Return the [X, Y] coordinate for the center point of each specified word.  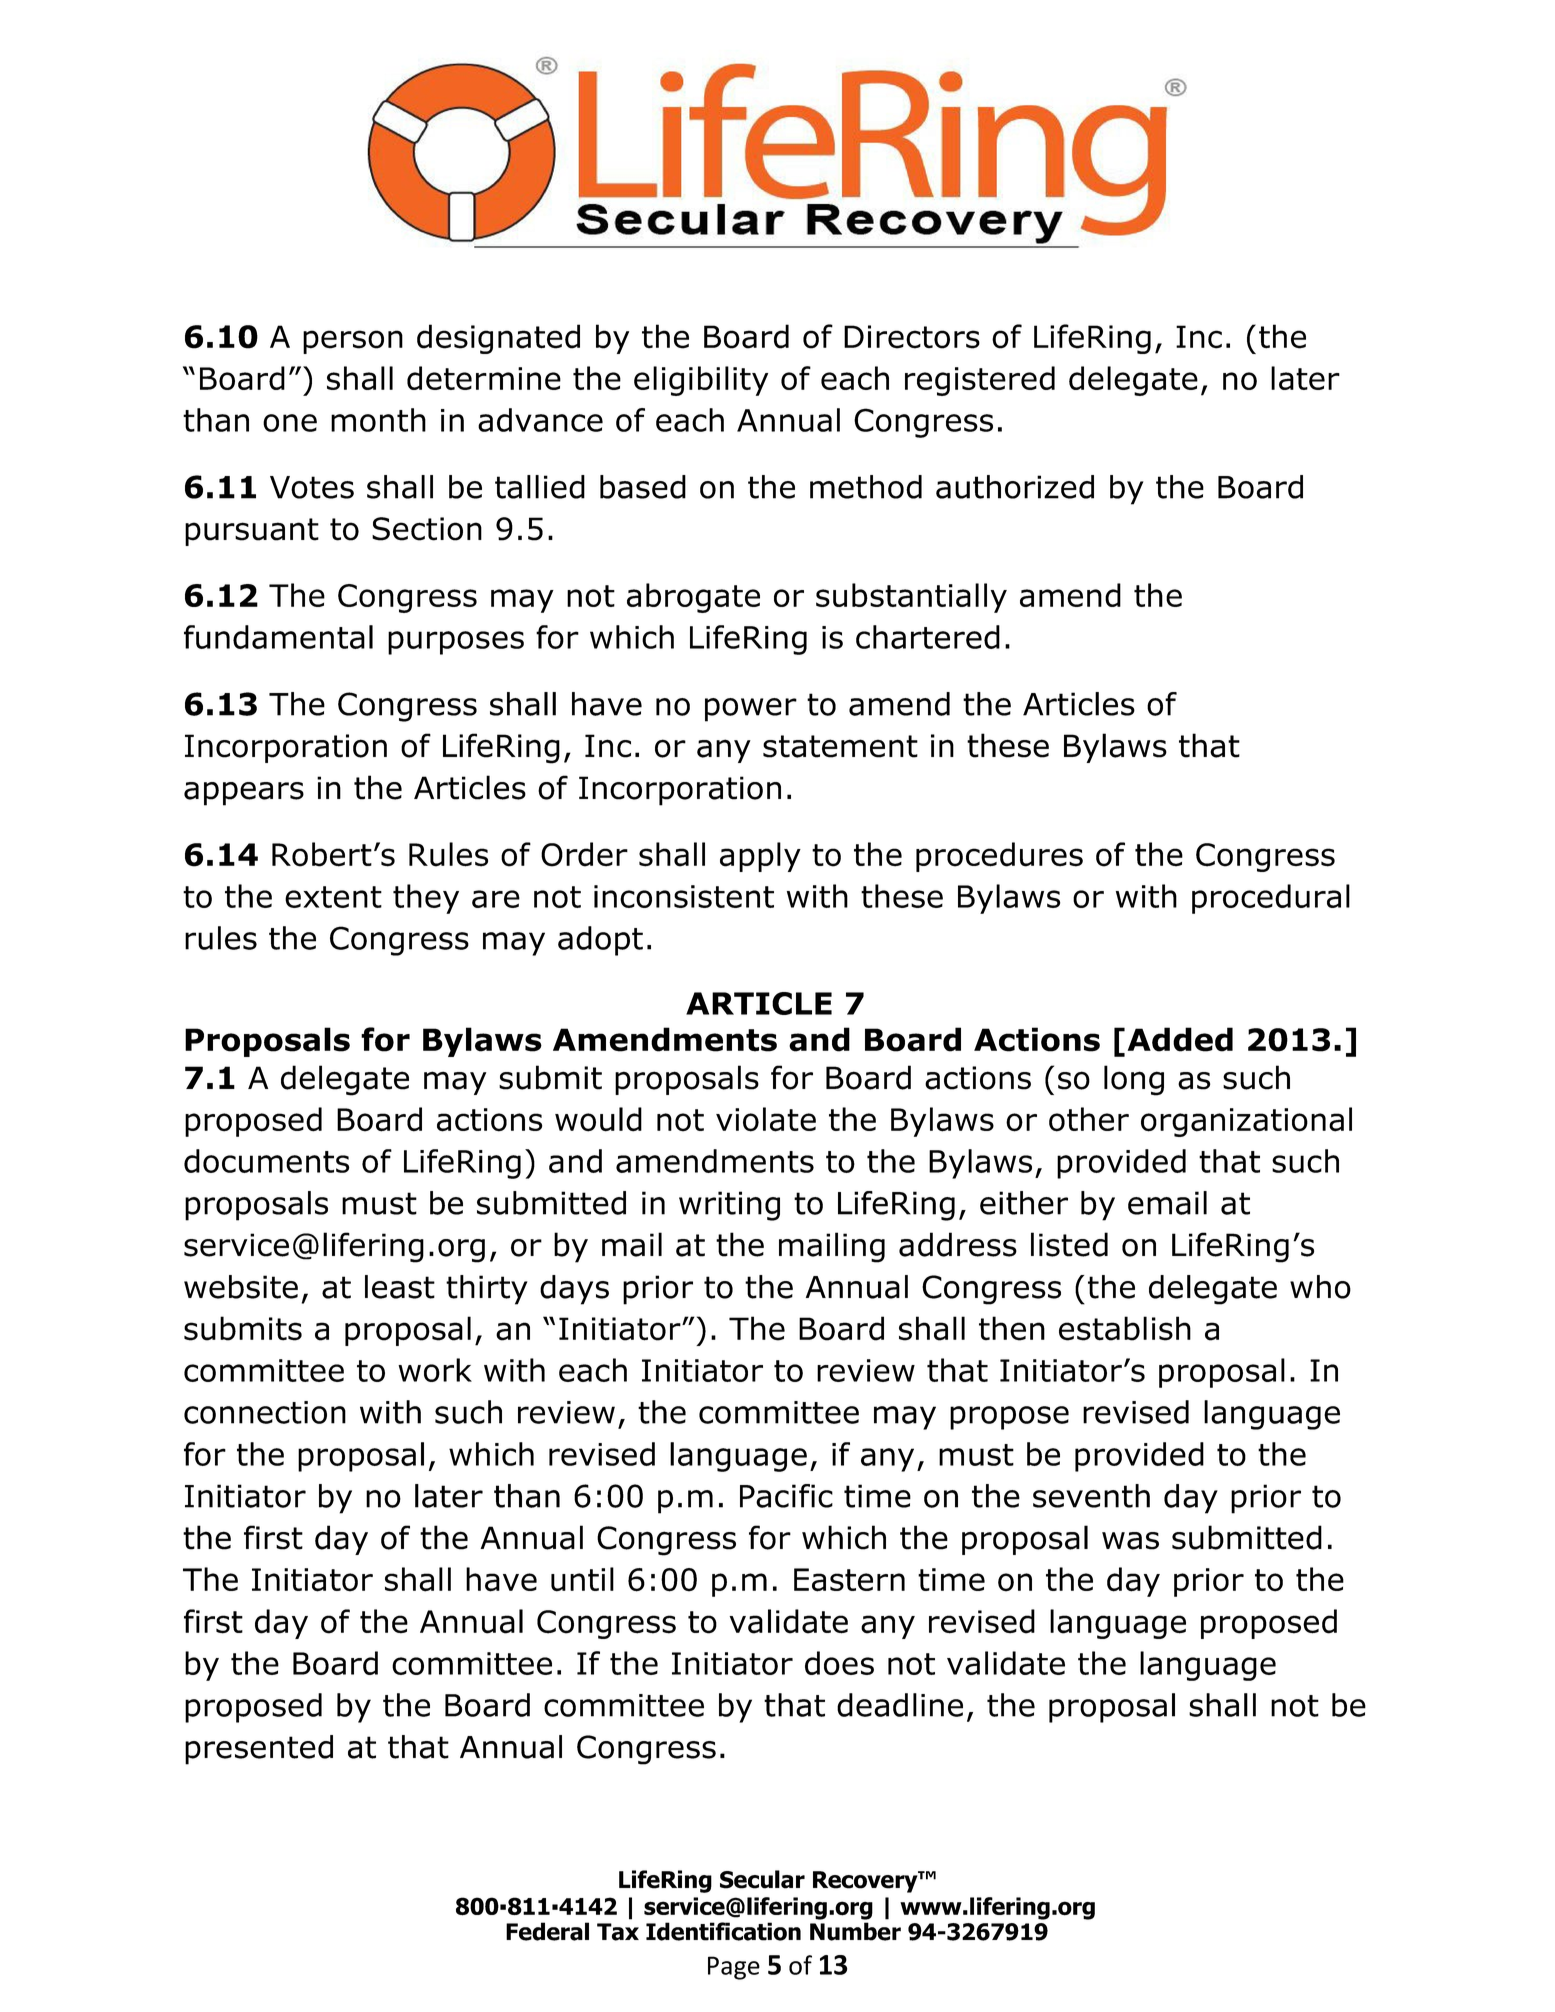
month [378, 420]
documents [267, 1161]
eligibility [701, 381]
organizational [1246, 1122]
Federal [547, 1931]
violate [766, 1119]
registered [980, 381]
